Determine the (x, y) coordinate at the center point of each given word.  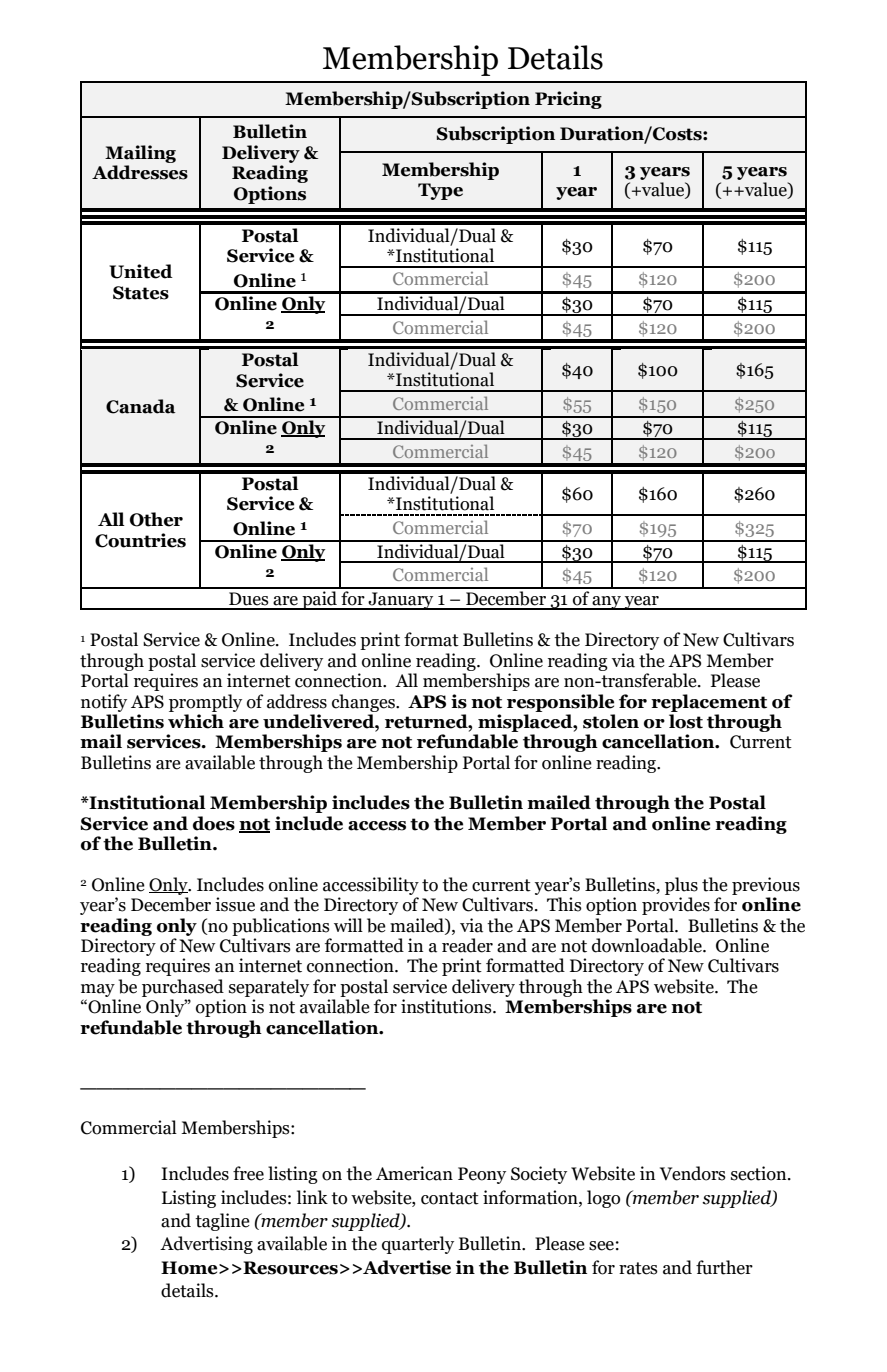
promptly (205, 703)
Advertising (206, 1245)
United (141, 271)
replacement (709, 703)
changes (364, 703)
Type (440, 191)
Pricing (568, 100)
